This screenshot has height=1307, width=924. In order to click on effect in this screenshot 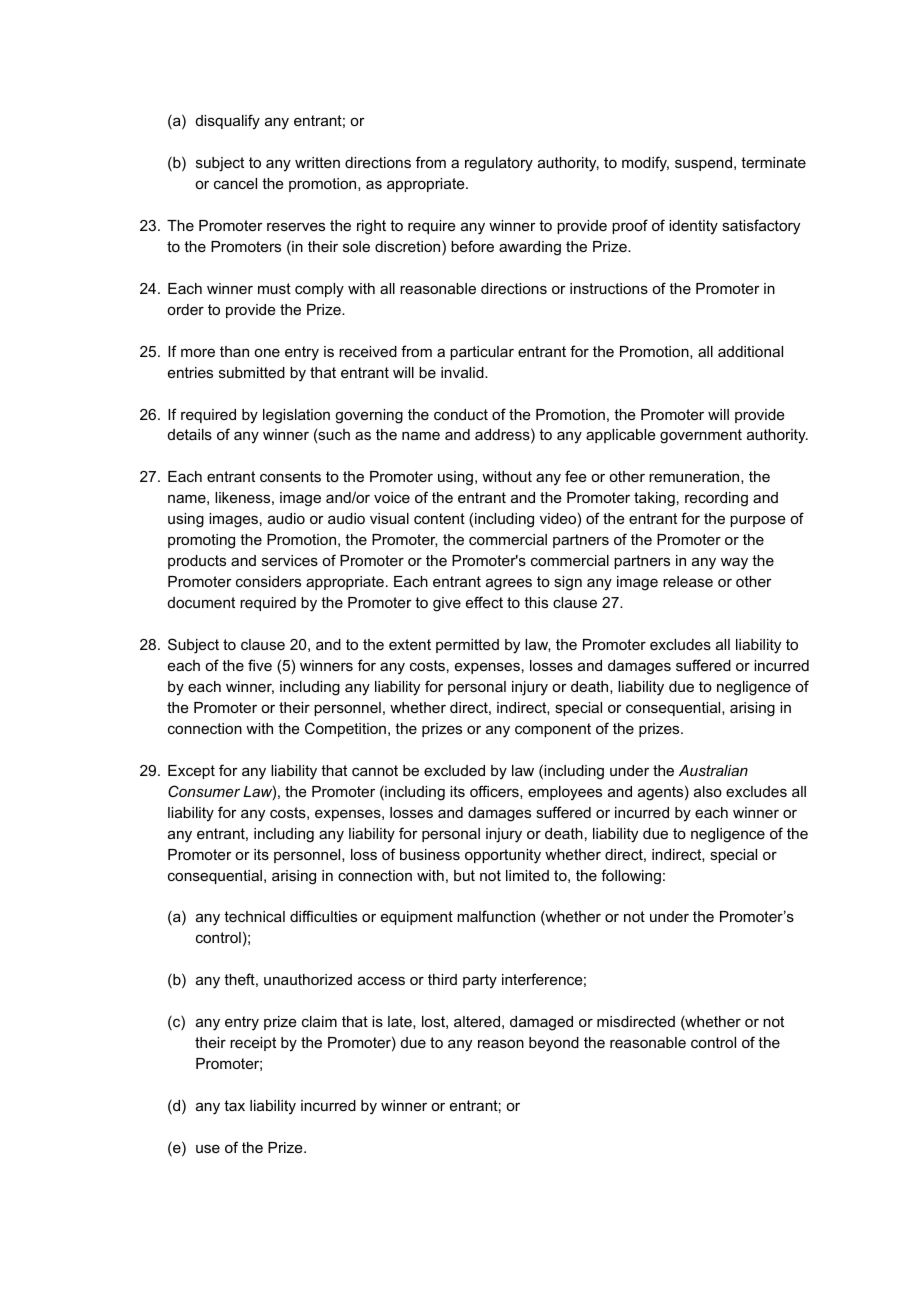, I will do `click(484, 602)`.
